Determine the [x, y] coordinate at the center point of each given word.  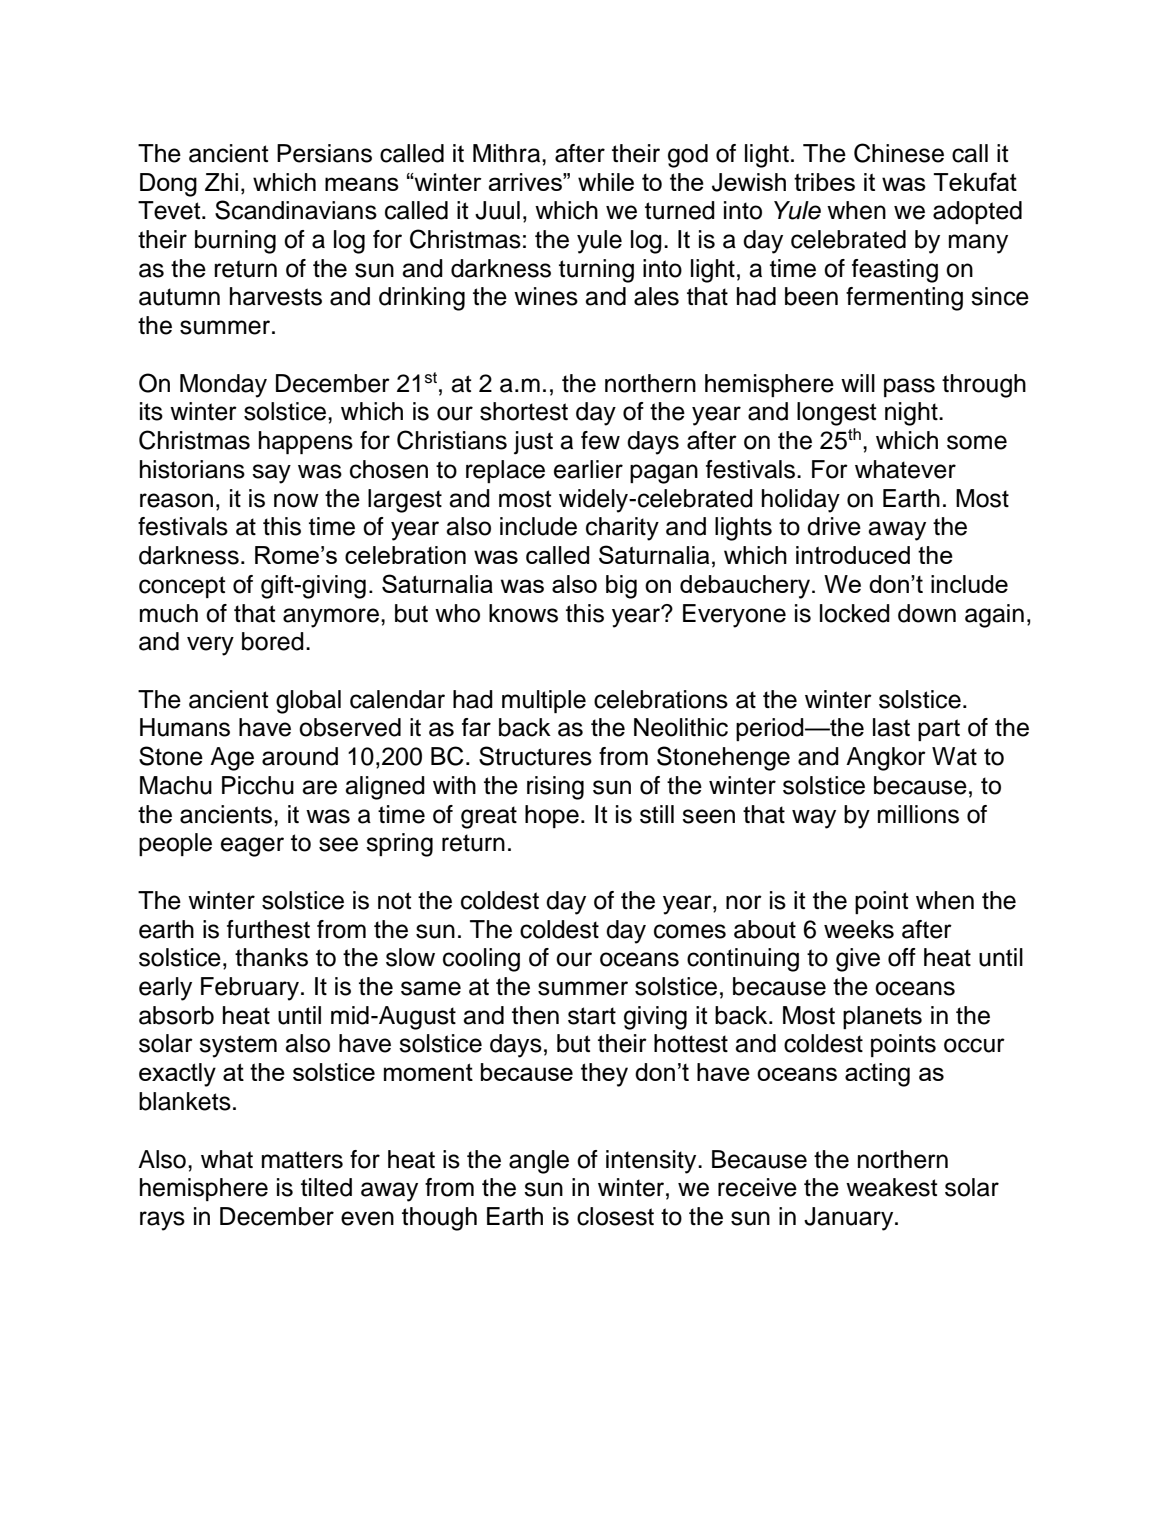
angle [539, 1162]
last [891, 727]
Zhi [221, 182]
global [308, 702]
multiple [544, 701]
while [606, 182]
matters [302, 1160]
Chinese [899, 153]
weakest [892, 1187]
